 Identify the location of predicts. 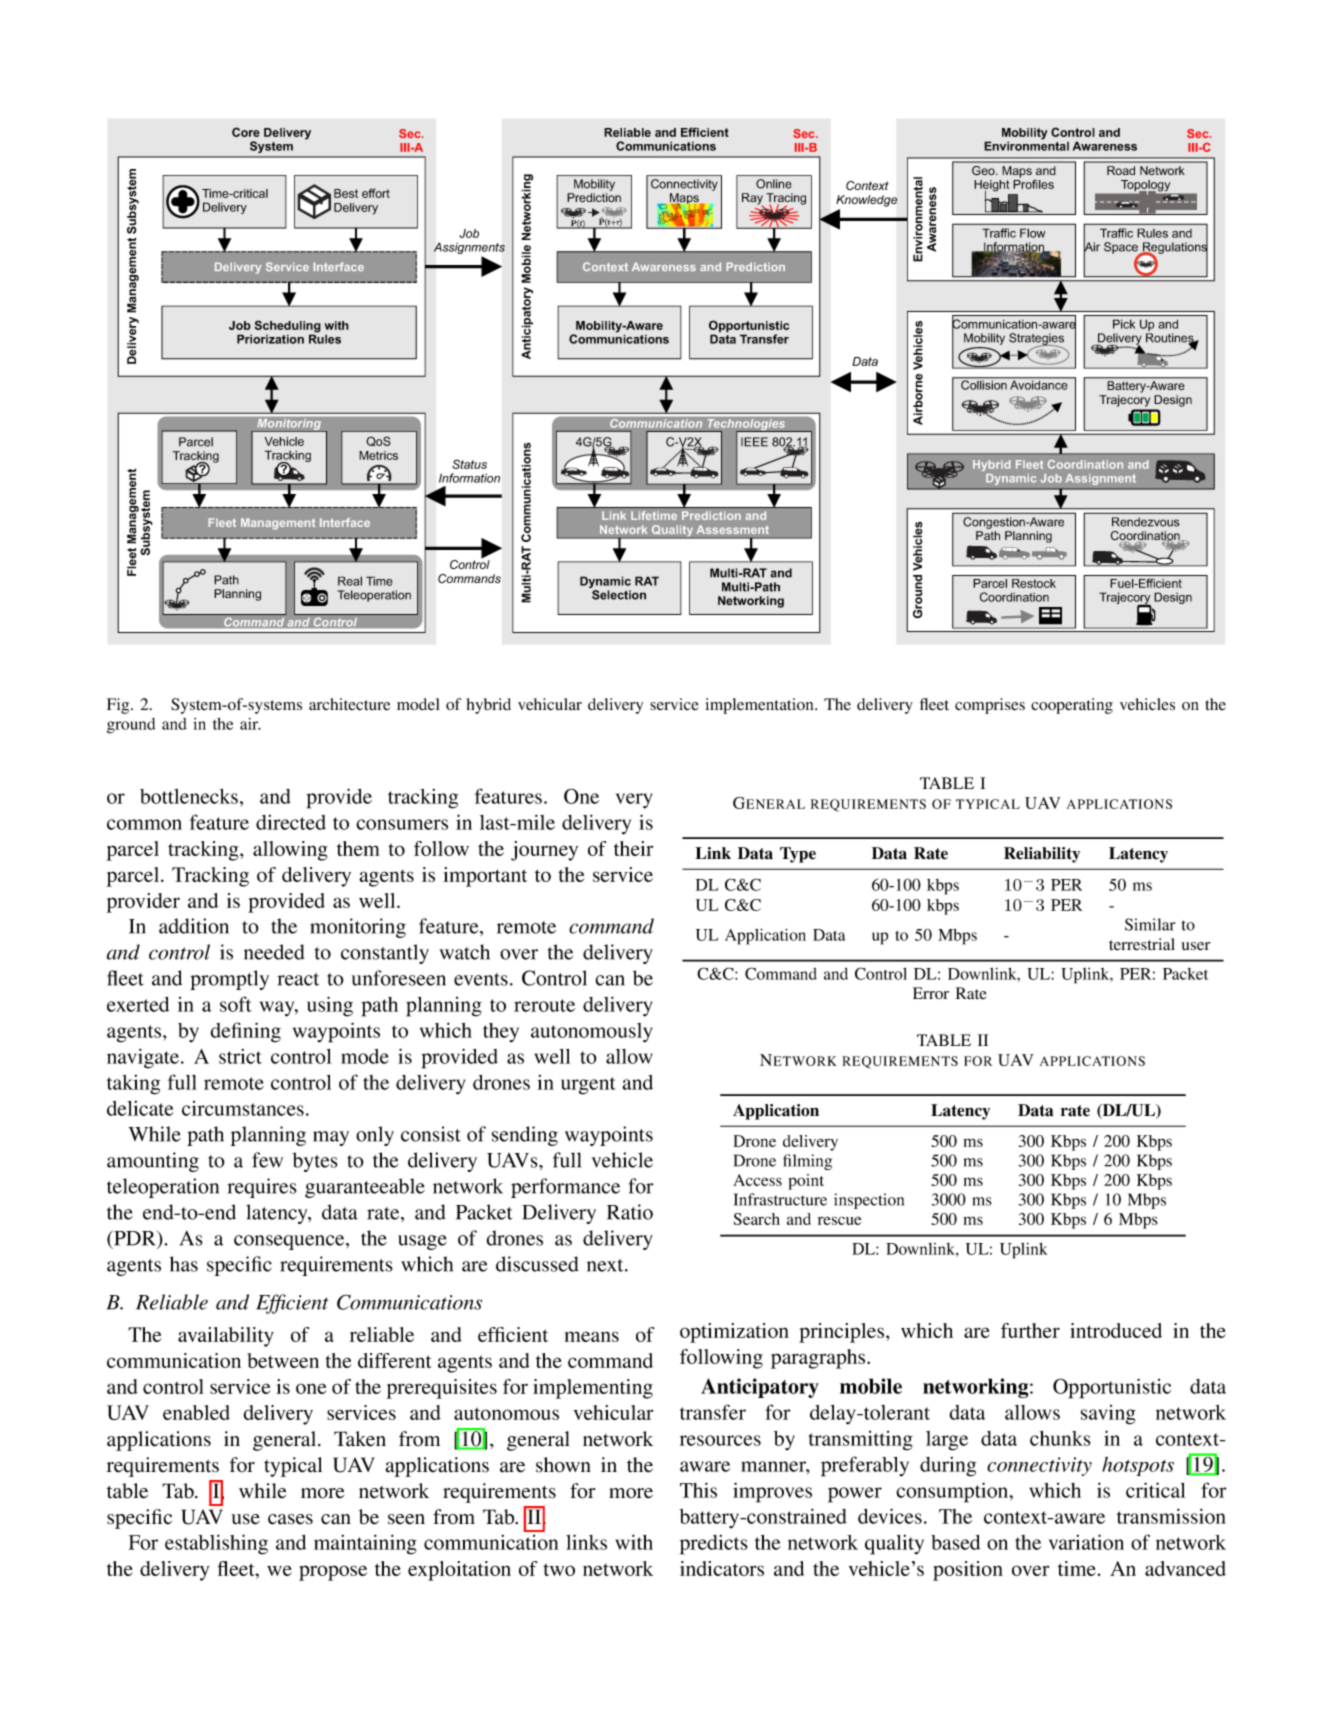
(714, 1545).
